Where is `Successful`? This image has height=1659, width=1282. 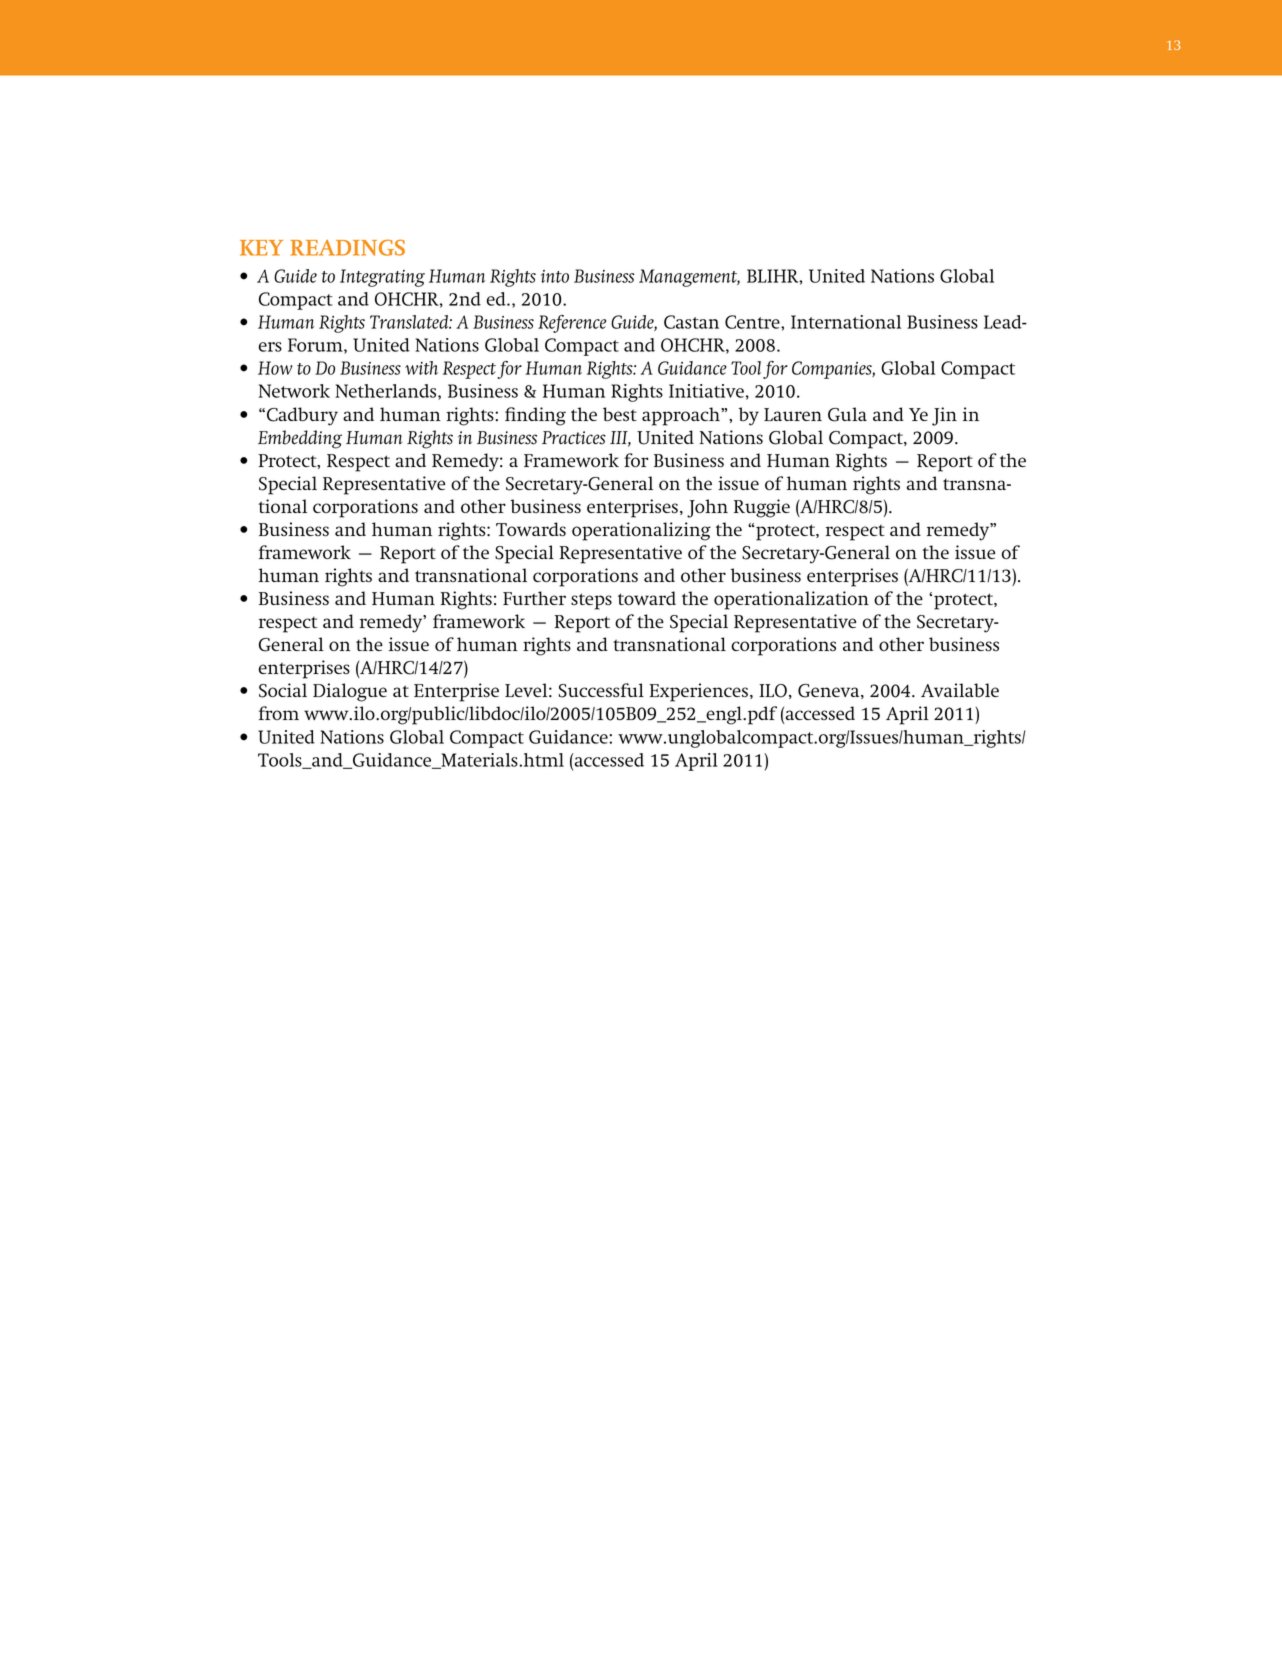 Successful is located at coordinates (601, 690).
